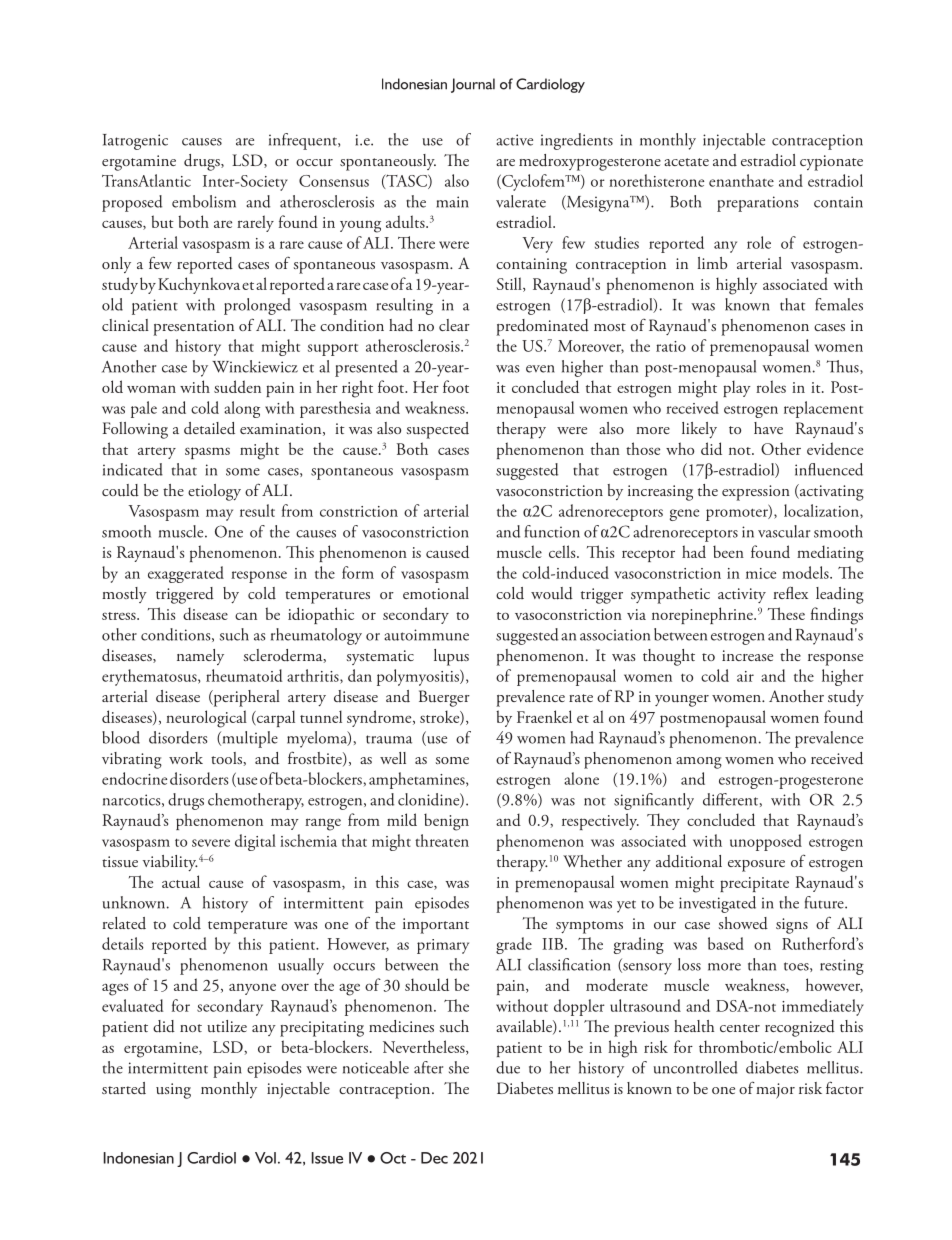 The image size is (952, 1240). I want to click on benign, so click(446, 822).
